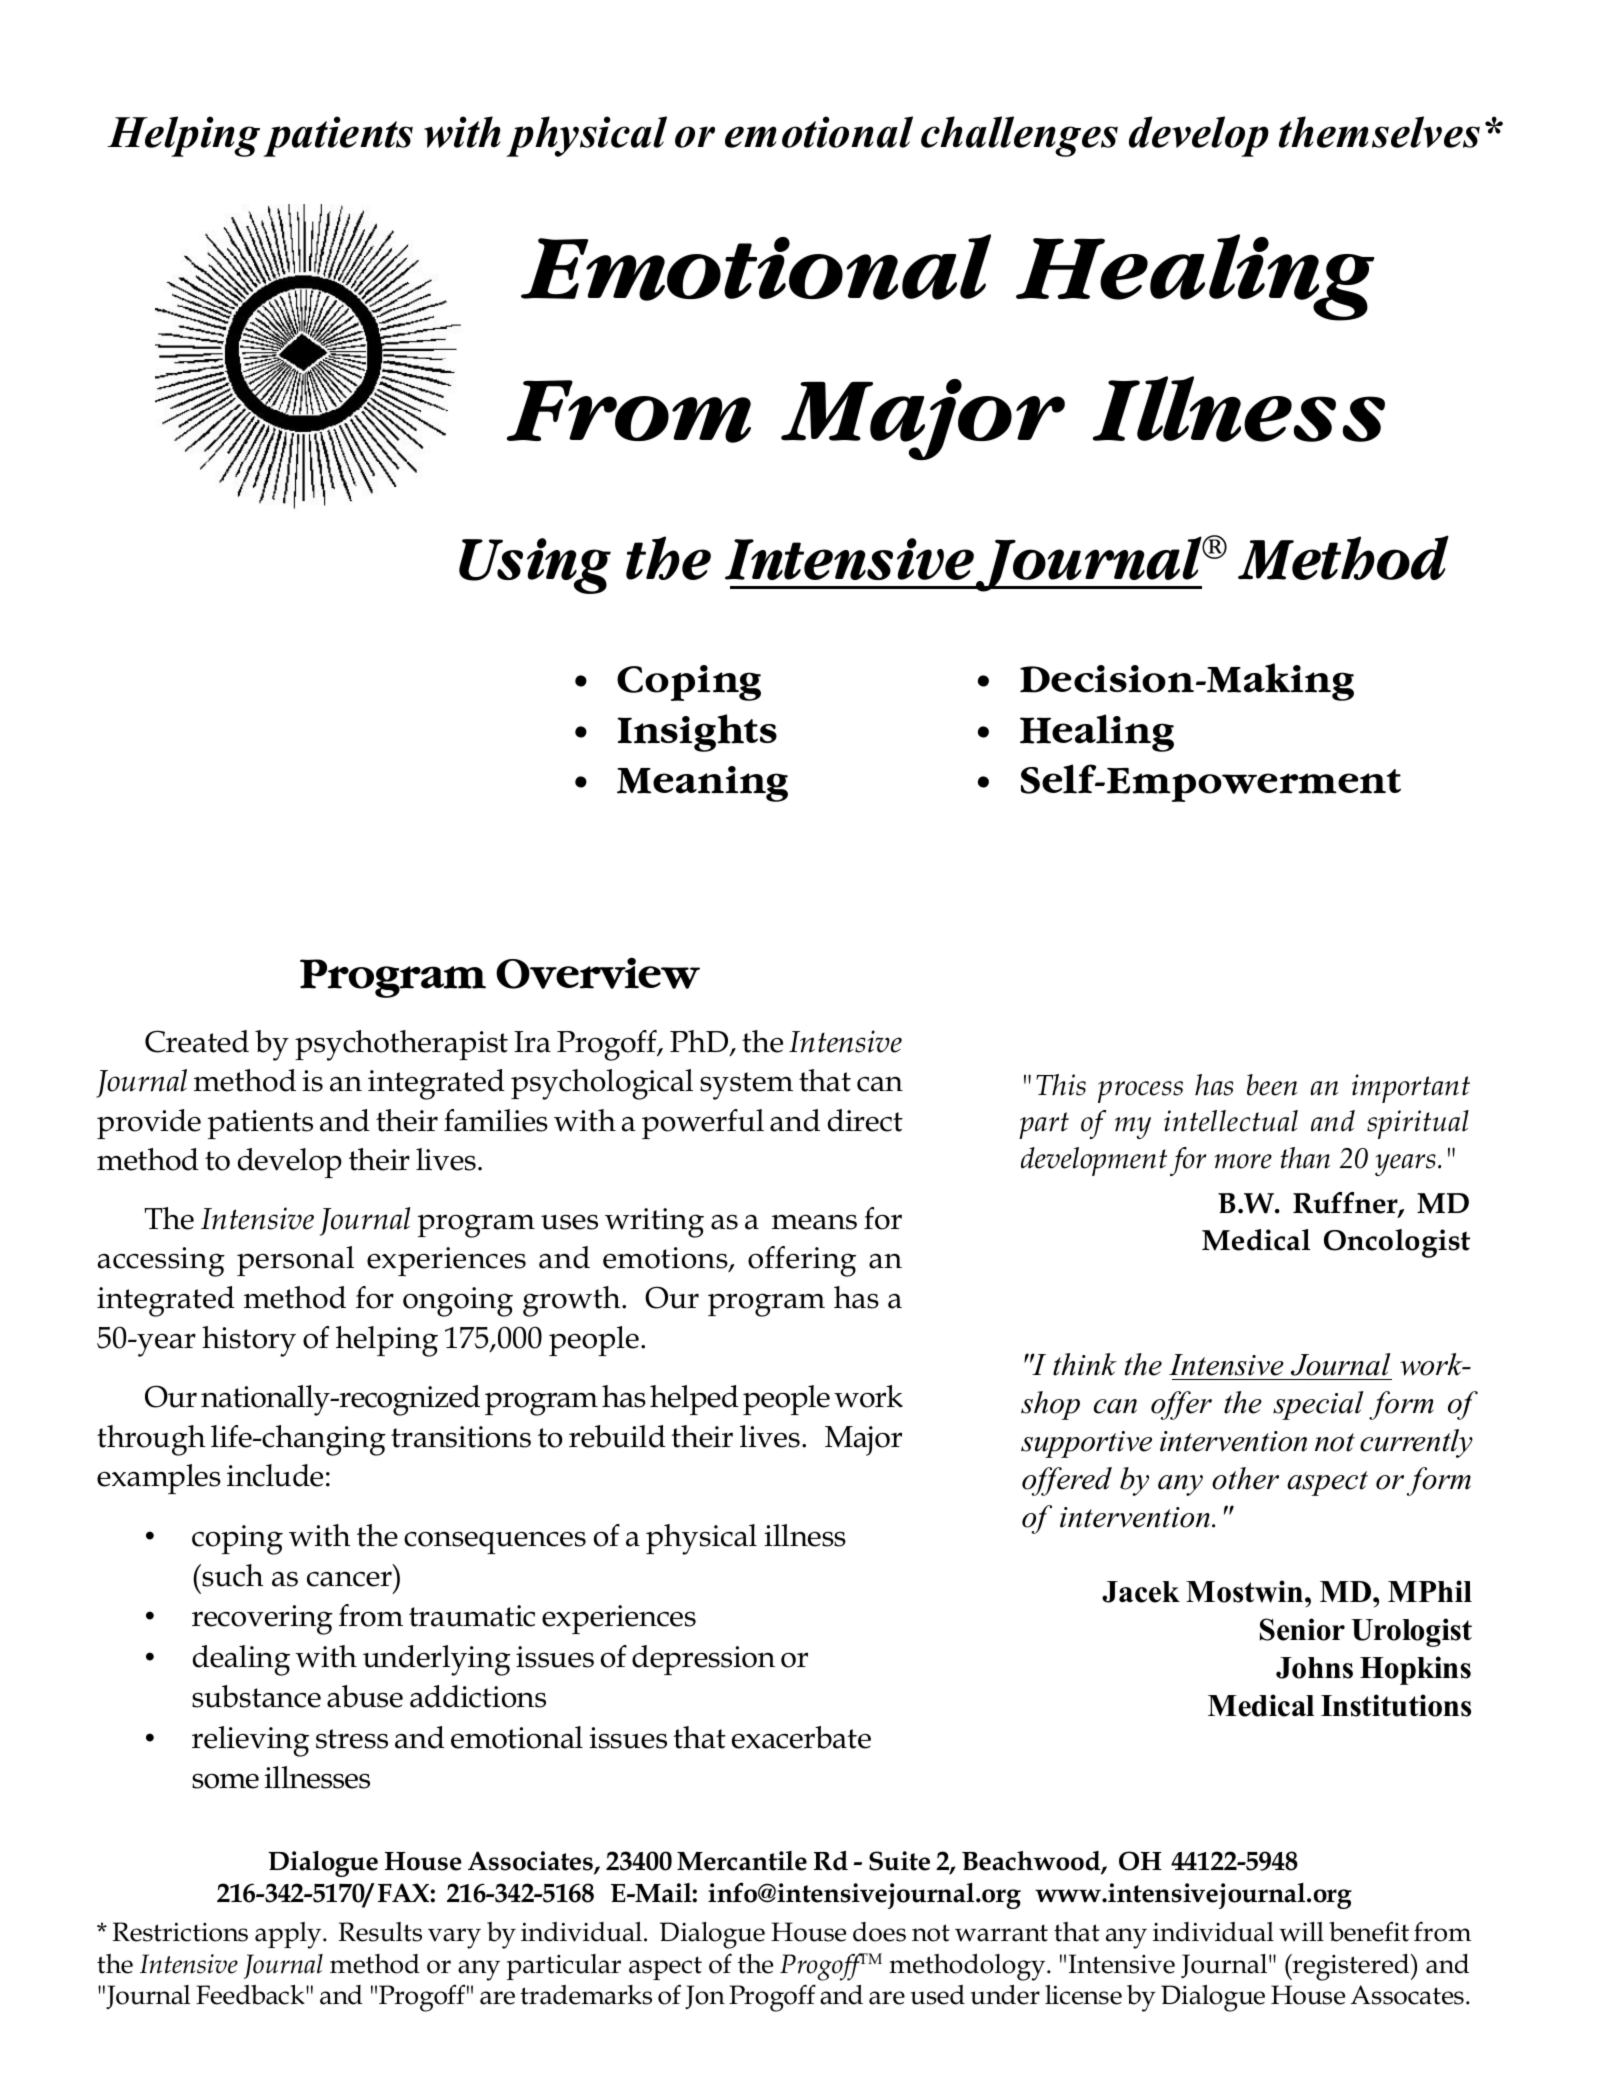  Describe the element at coordinates (1272, 1085) in the screenshot. I see `been` at that location.
